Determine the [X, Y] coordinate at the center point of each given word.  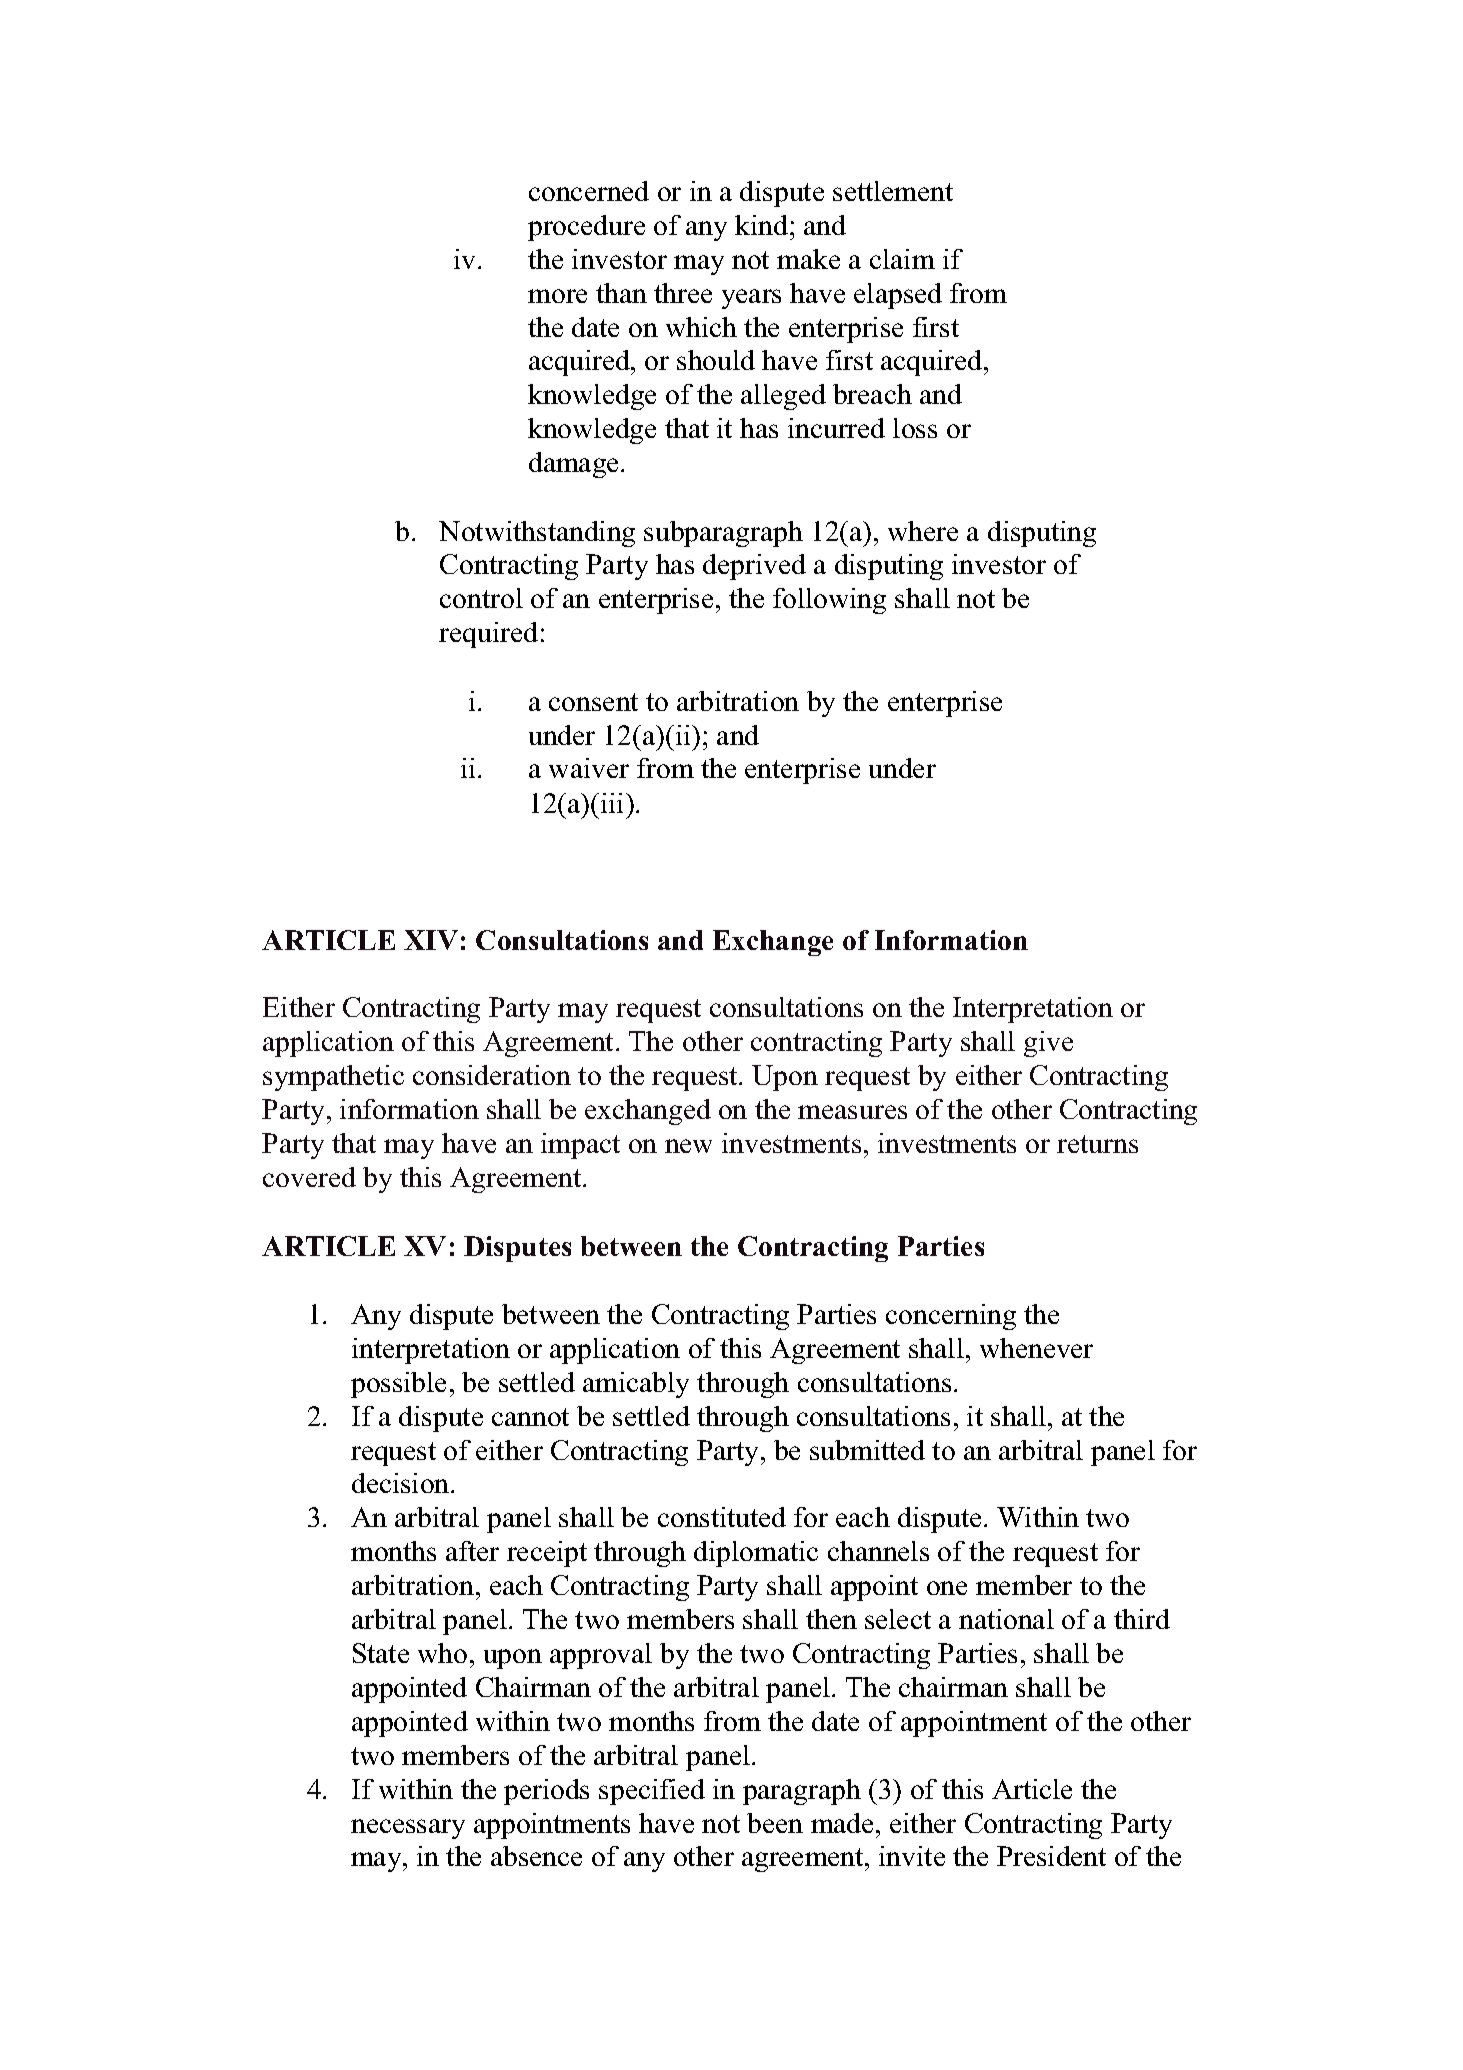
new [688, 1146]
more [557, 296]
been [775, 1823]
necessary [408, 1829]
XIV [431, 940]
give [1048, 1044]
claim [902, 259]
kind [763, 225]
